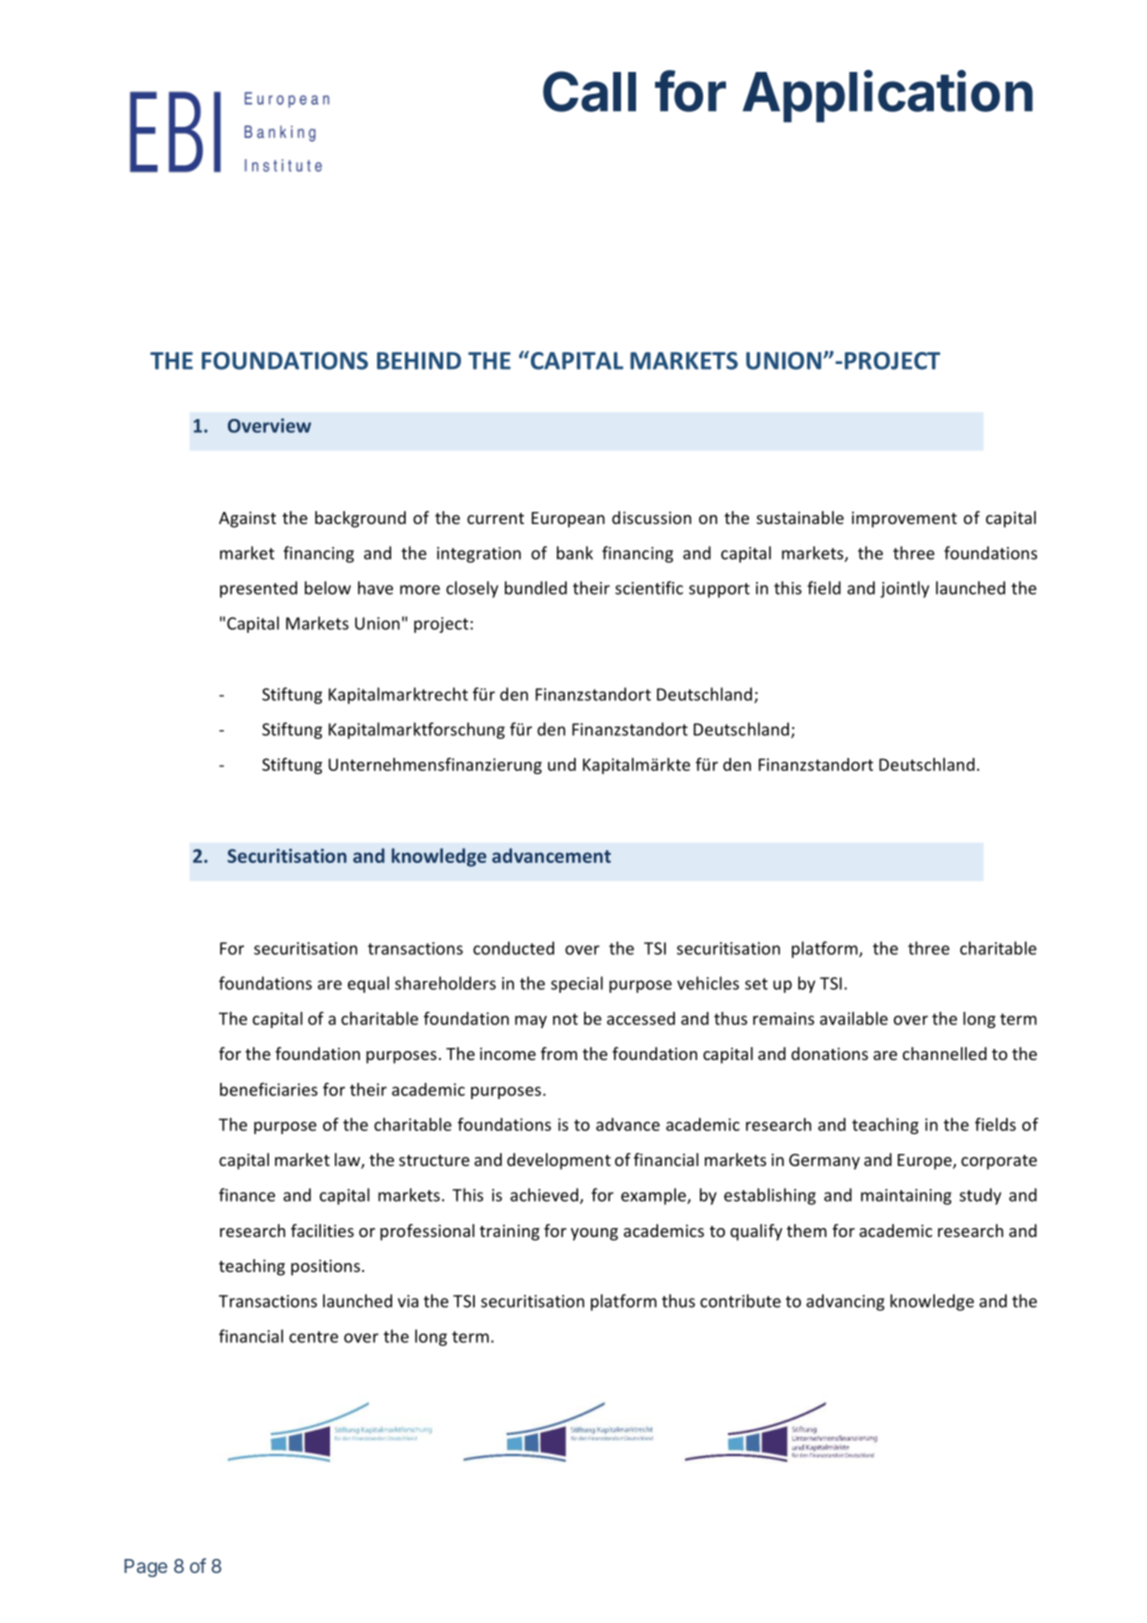  Describe the element at coordinates (419, 361) in the screenshot. I see `BEHIND` at that location.
